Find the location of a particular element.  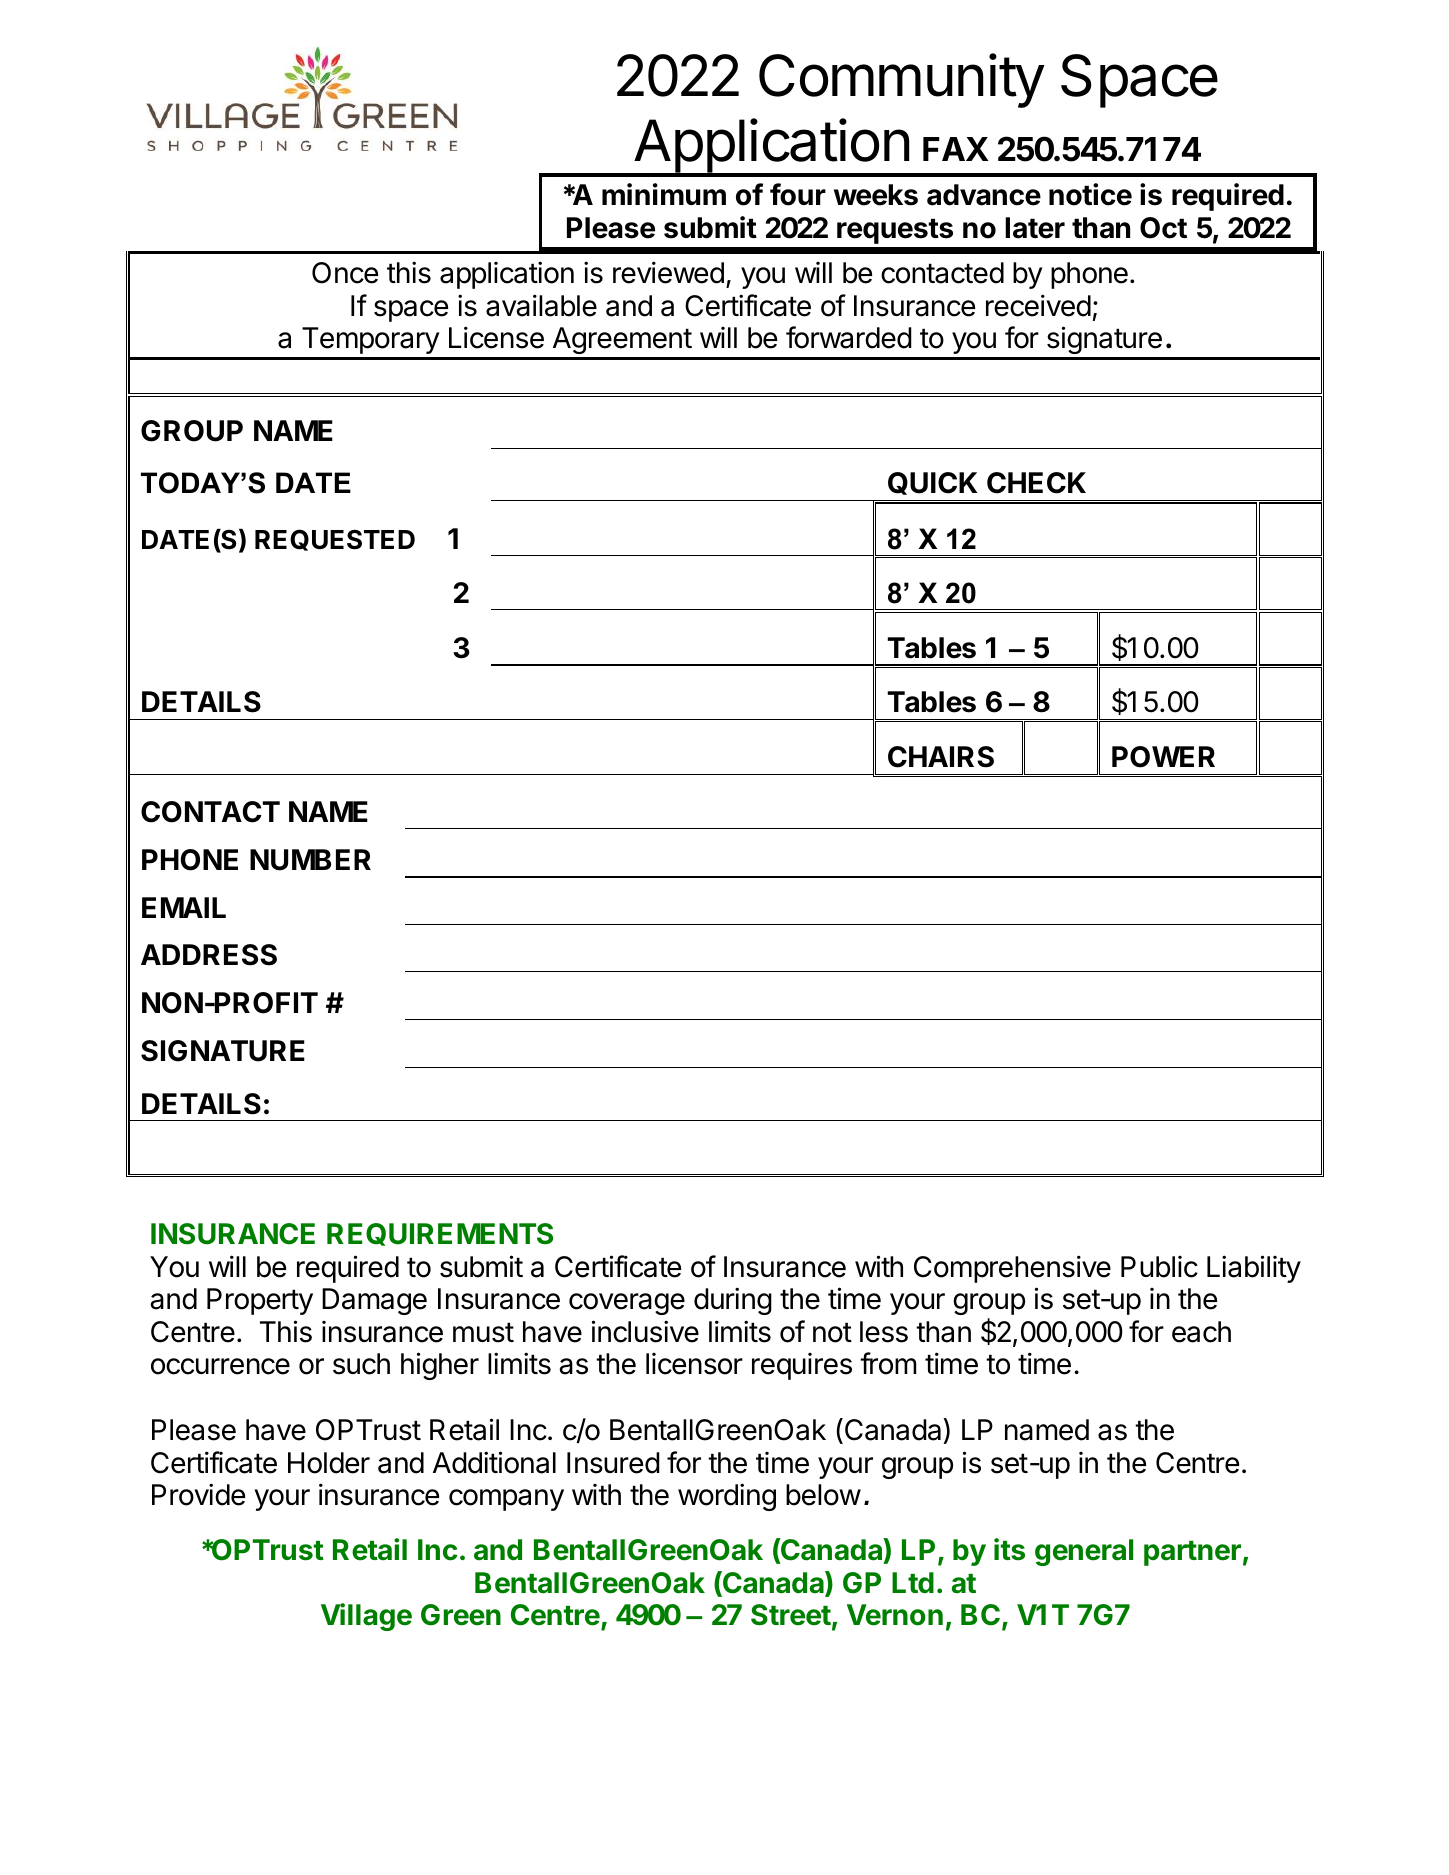

notice is located at coordinates (1090, 194).
